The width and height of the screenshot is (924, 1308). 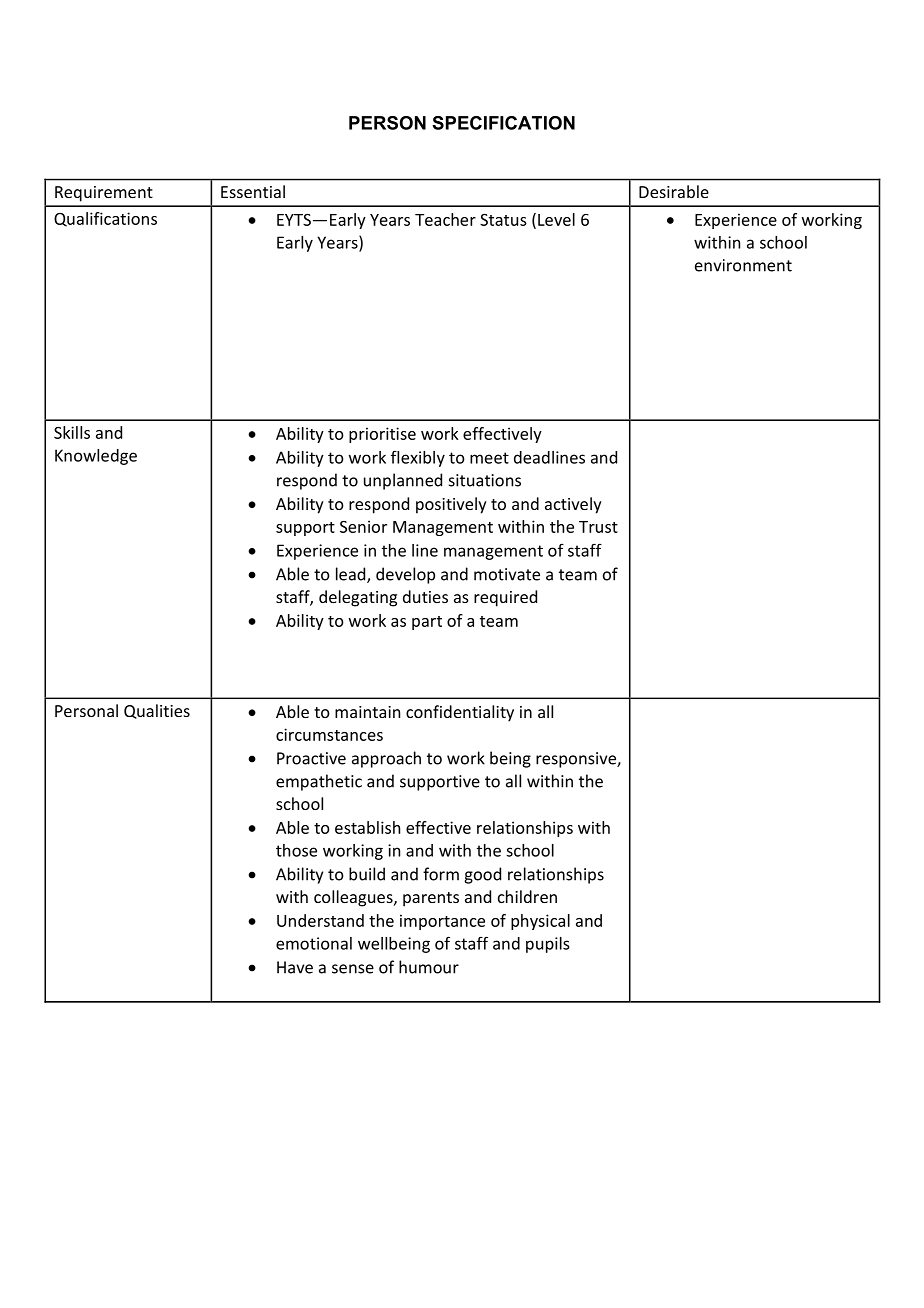 What do you see at coordinates (556, 219) in the screenshot?
I see `Level` at bounding box center [556, 219].
